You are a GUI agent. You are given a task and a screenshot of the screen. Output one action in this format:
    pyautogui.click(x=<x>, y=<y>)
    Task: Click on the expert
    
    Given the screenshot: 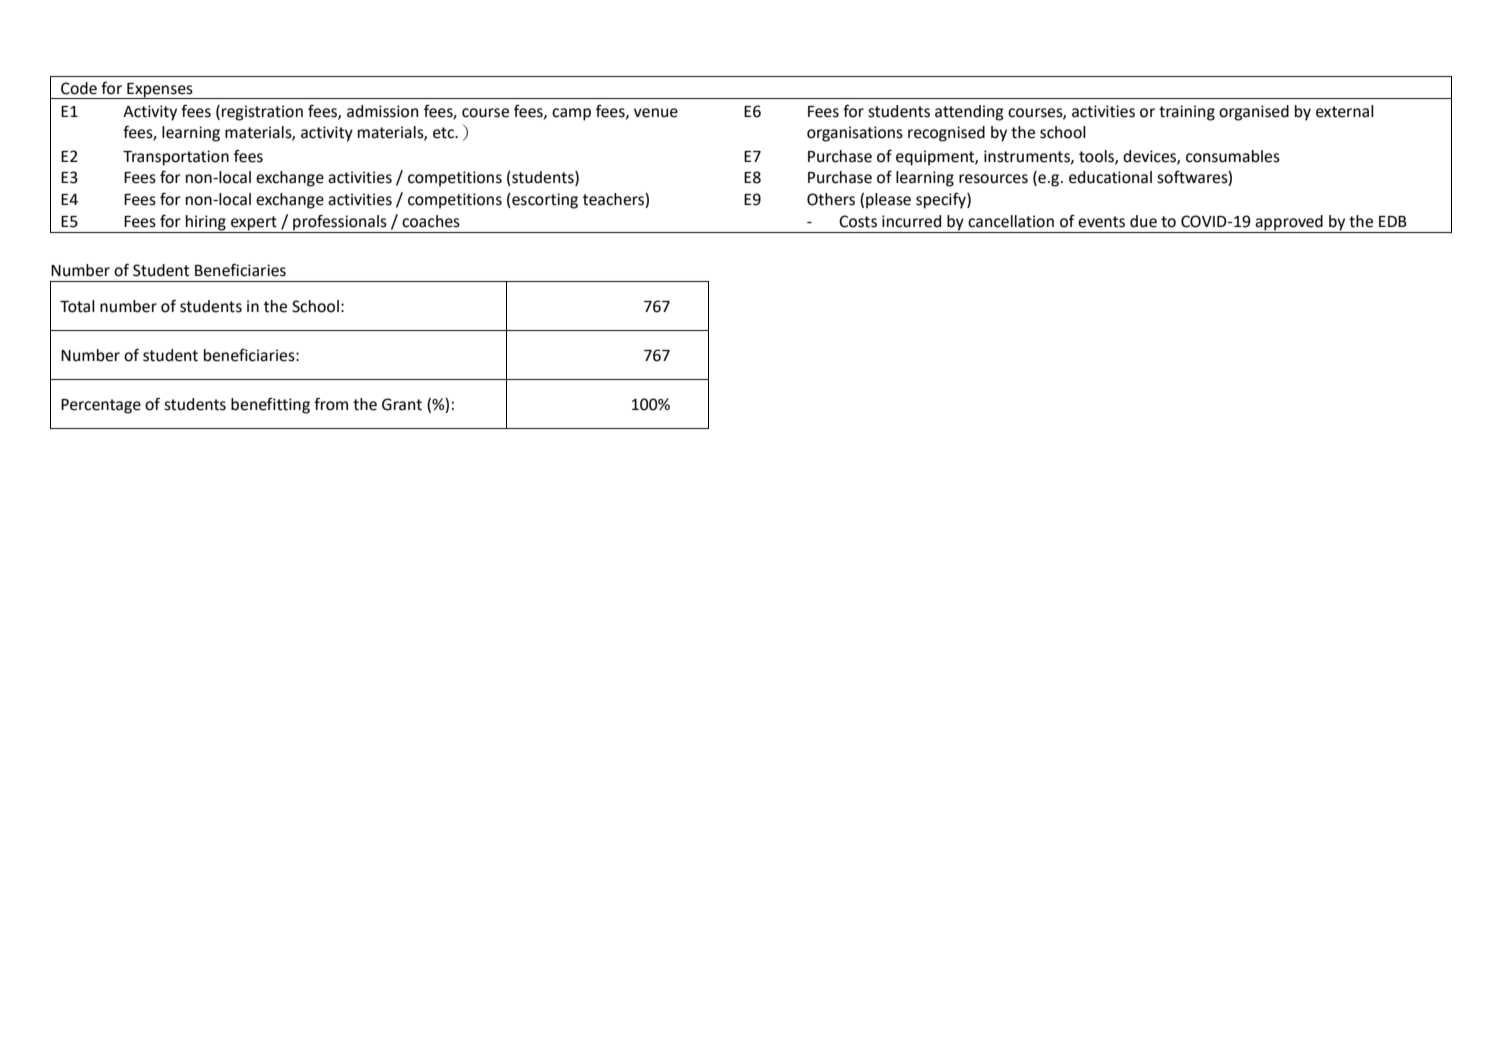 What is the action you would take?
    pyautogui.click(x=254, y=224)
